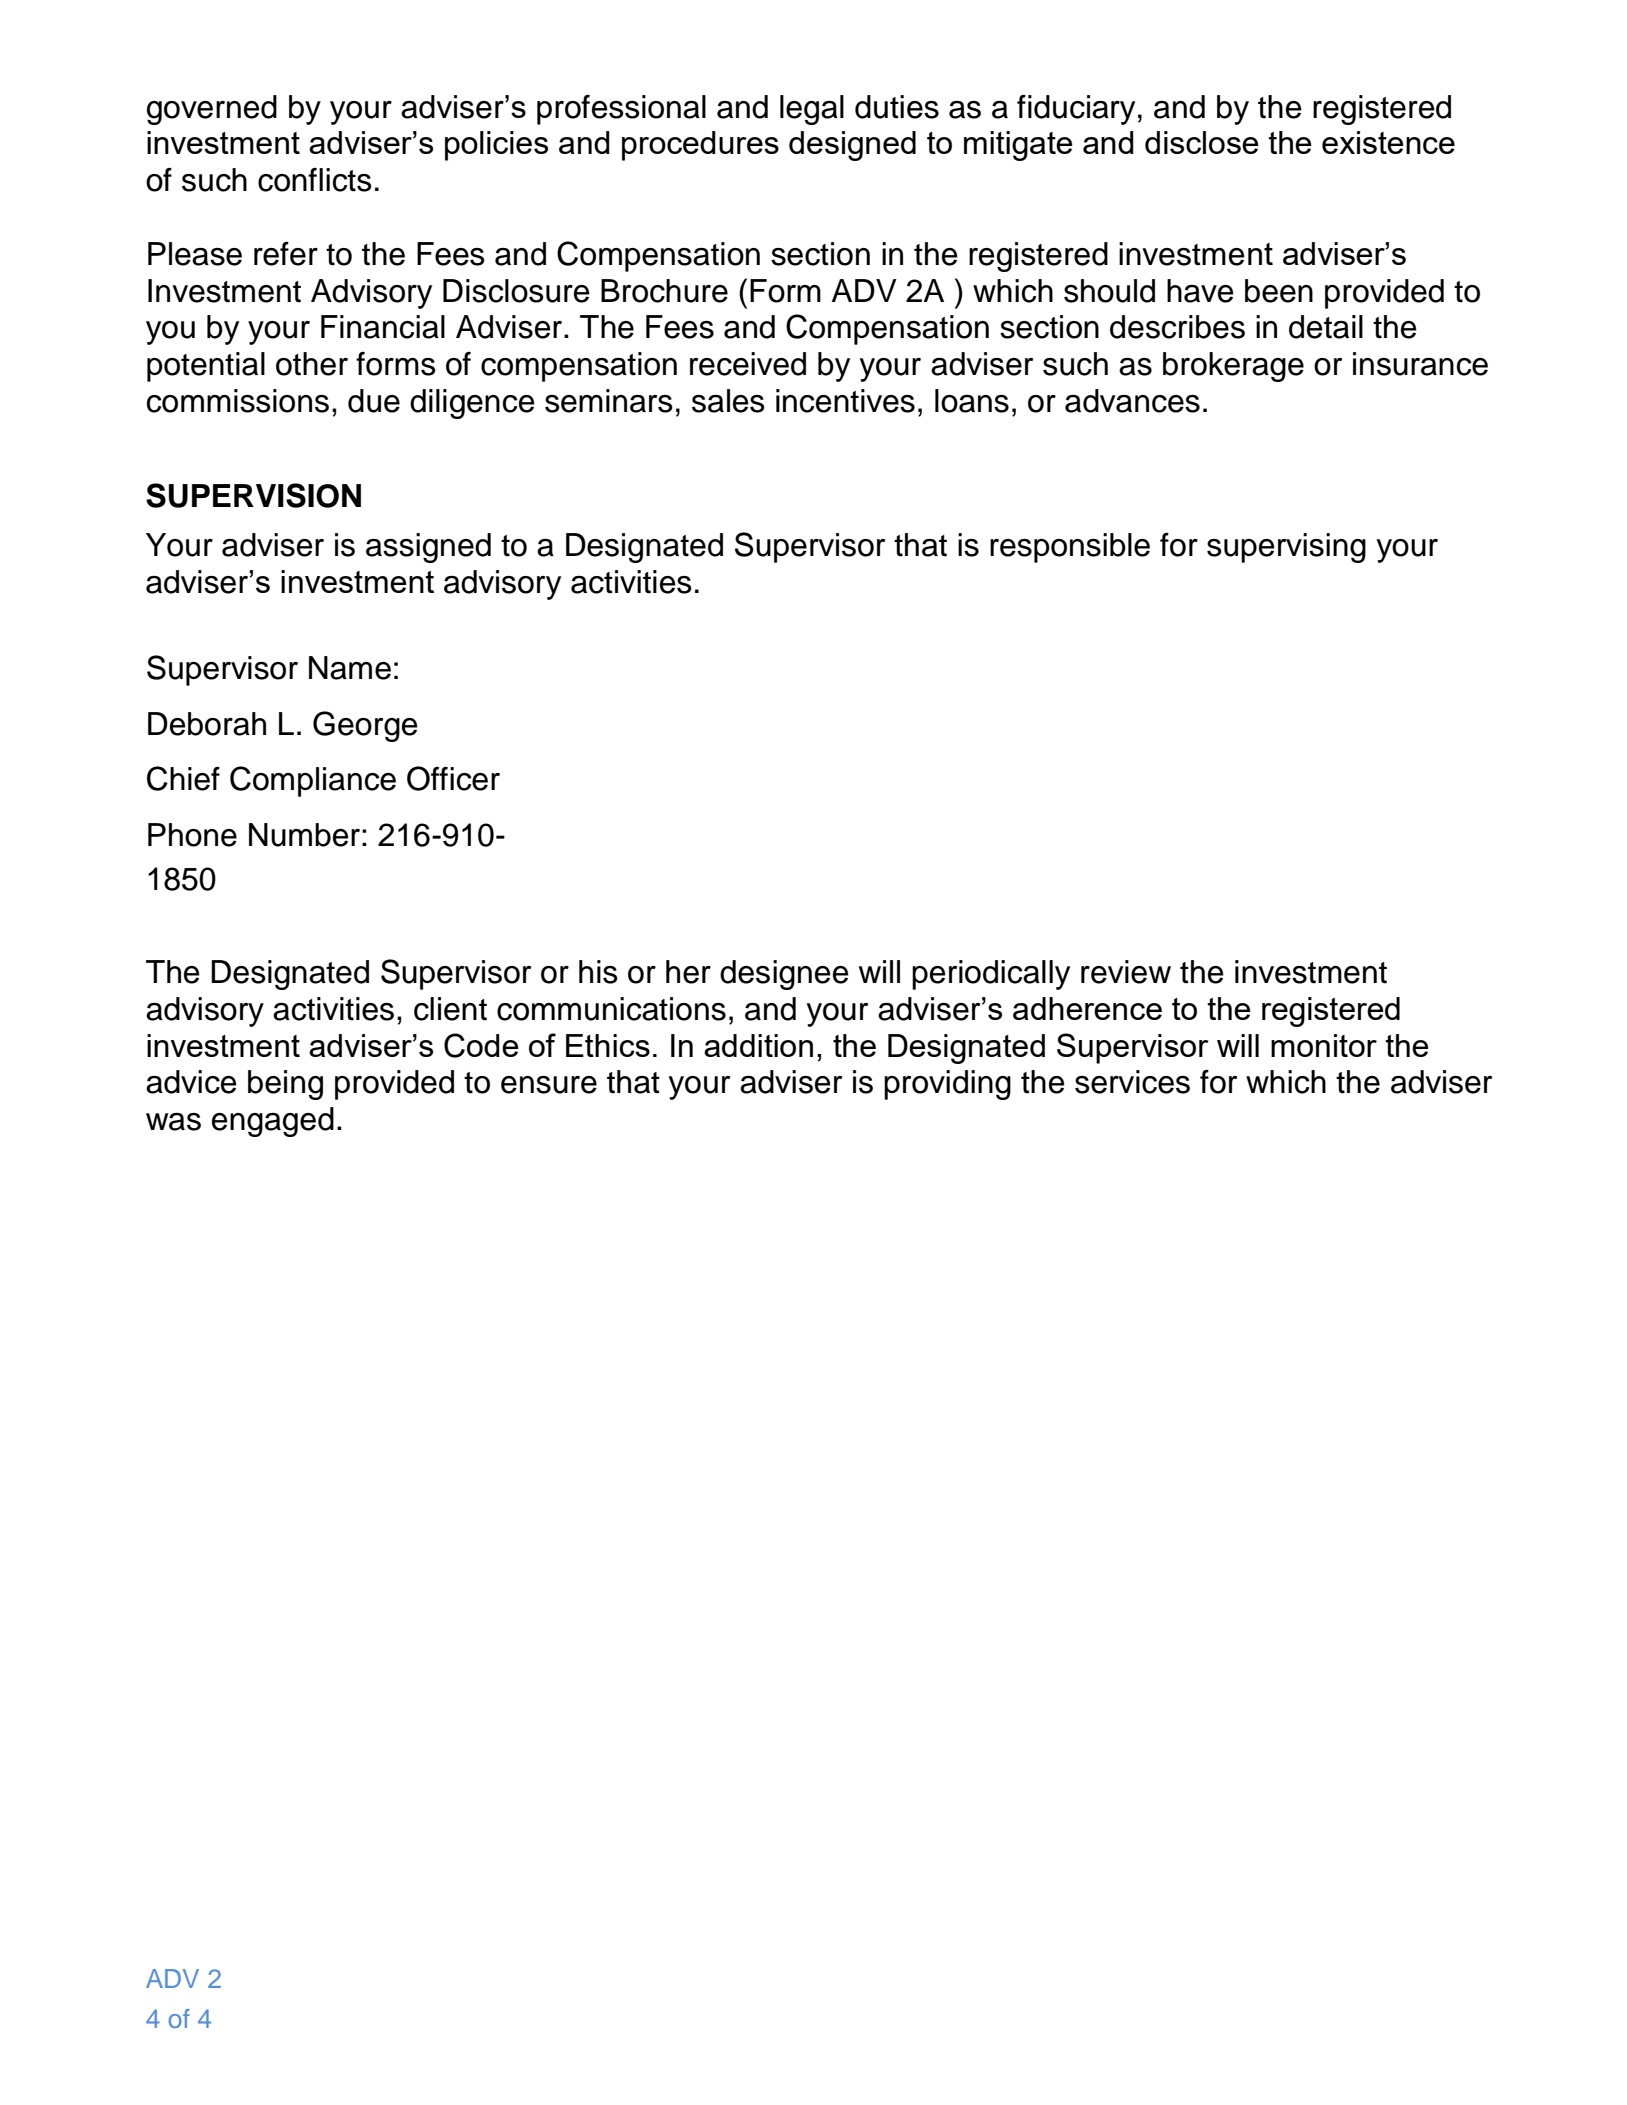  Describe the element at coordinates (758, 1045) in the screenshot. I see `addition` at that location.
